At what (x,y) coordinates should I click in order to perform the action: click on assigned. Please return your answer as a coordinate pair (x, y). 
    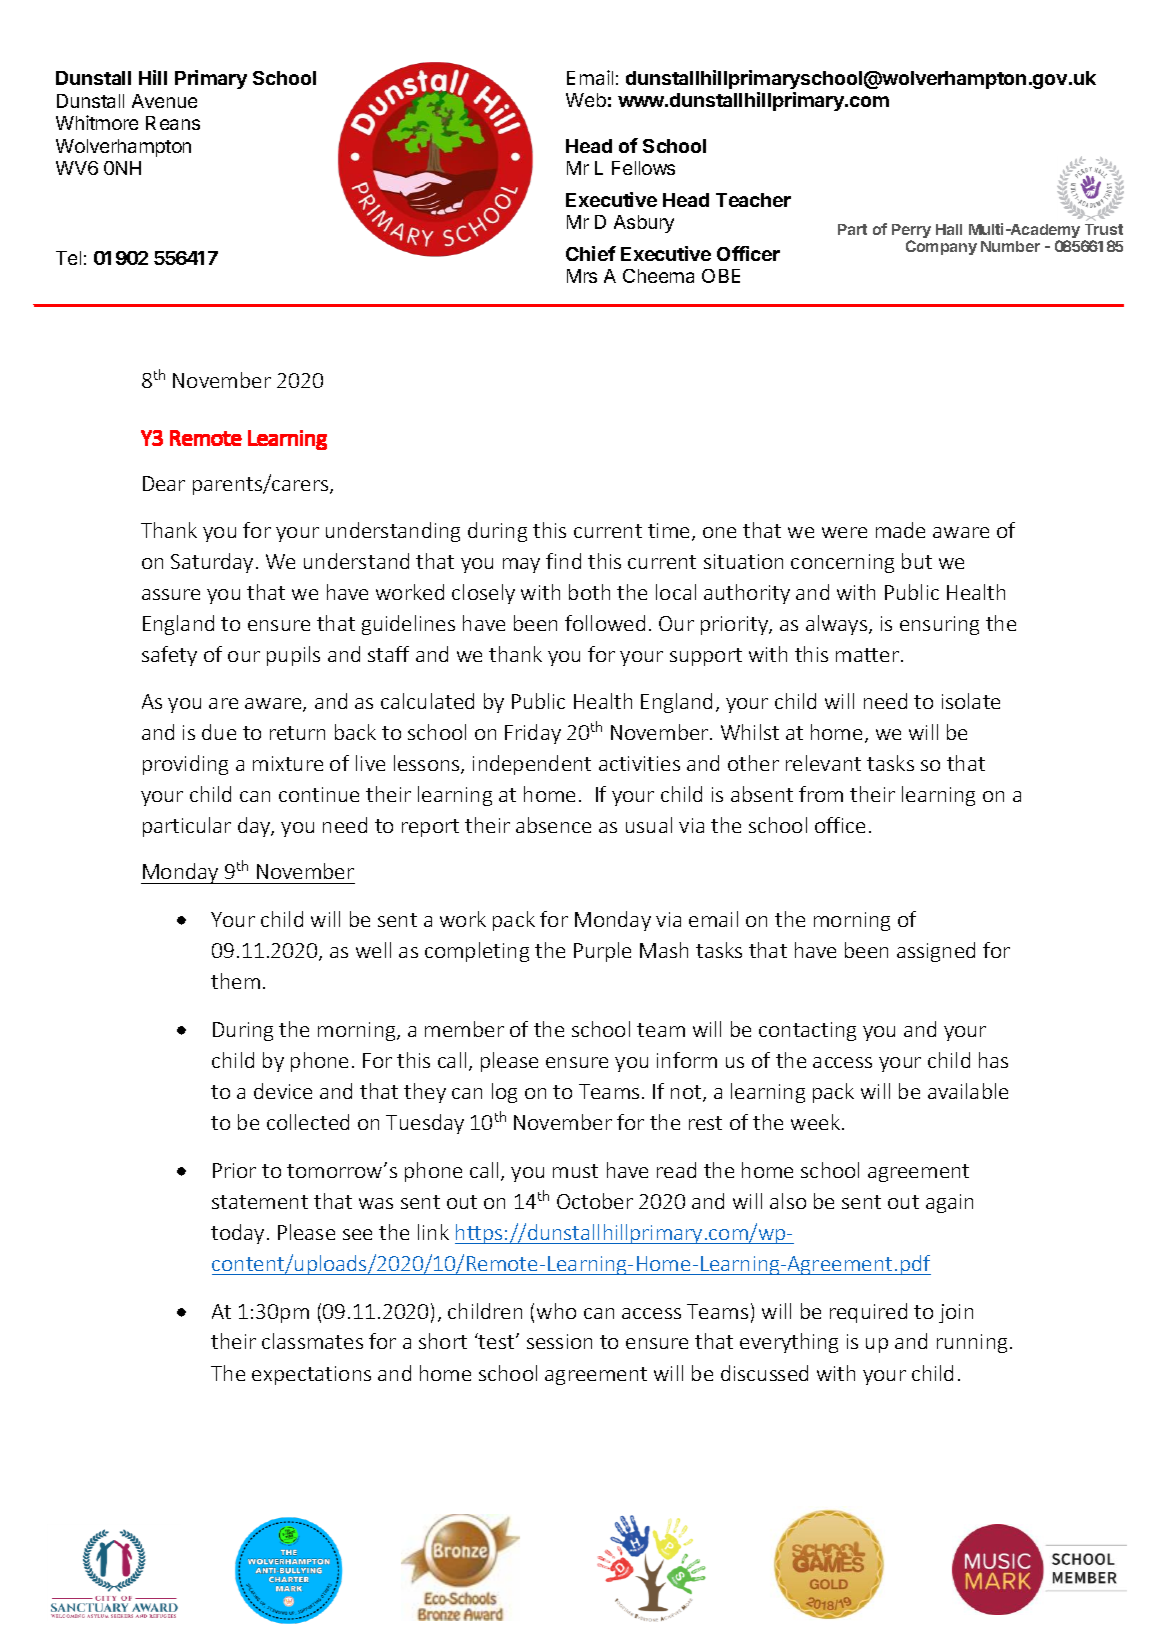
    Looking at the image, I should click on (936, 952).
